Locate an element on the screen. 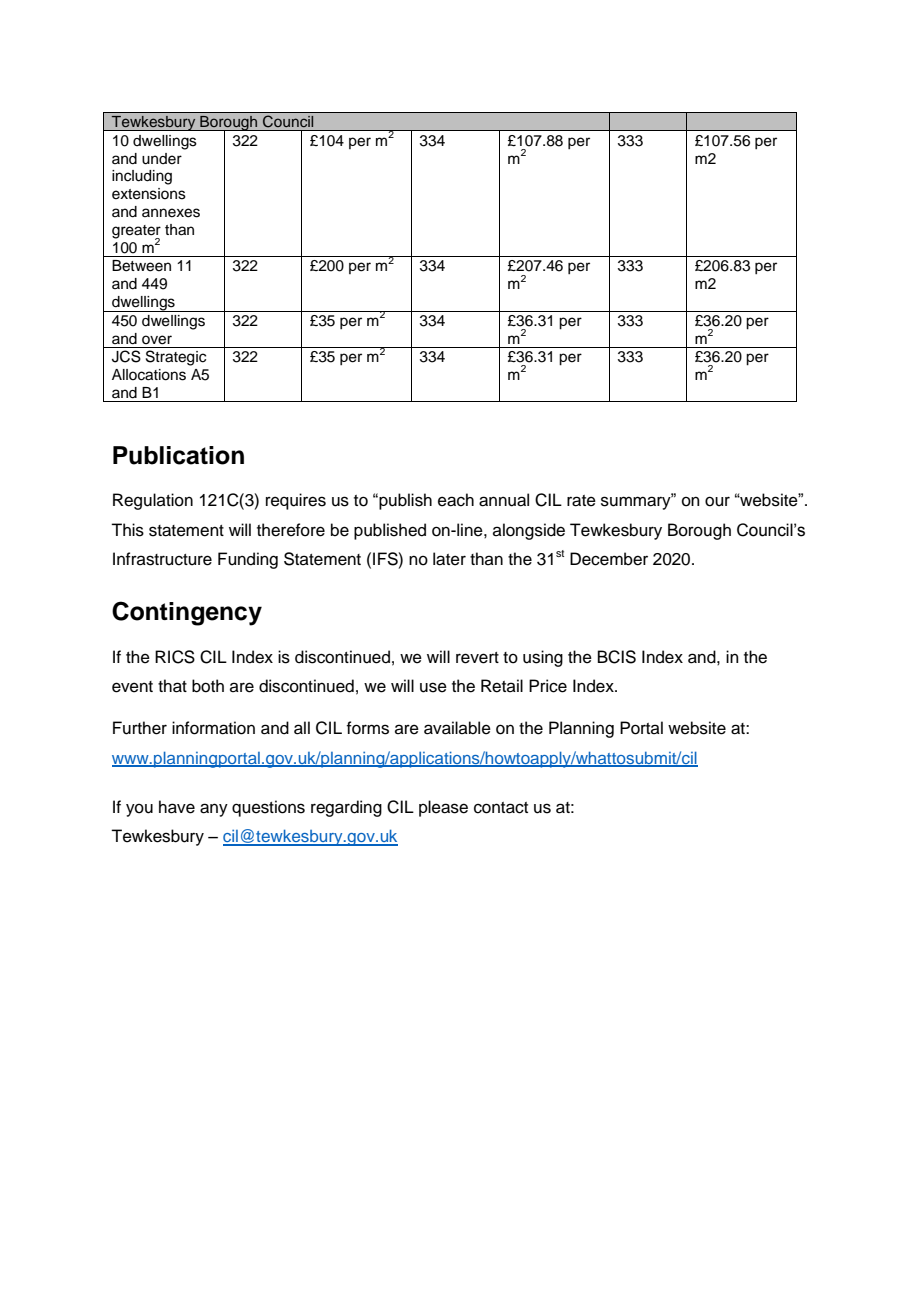 The width and height of the screenshot is (924, 1308). our is located at coordinates (717, 501).
